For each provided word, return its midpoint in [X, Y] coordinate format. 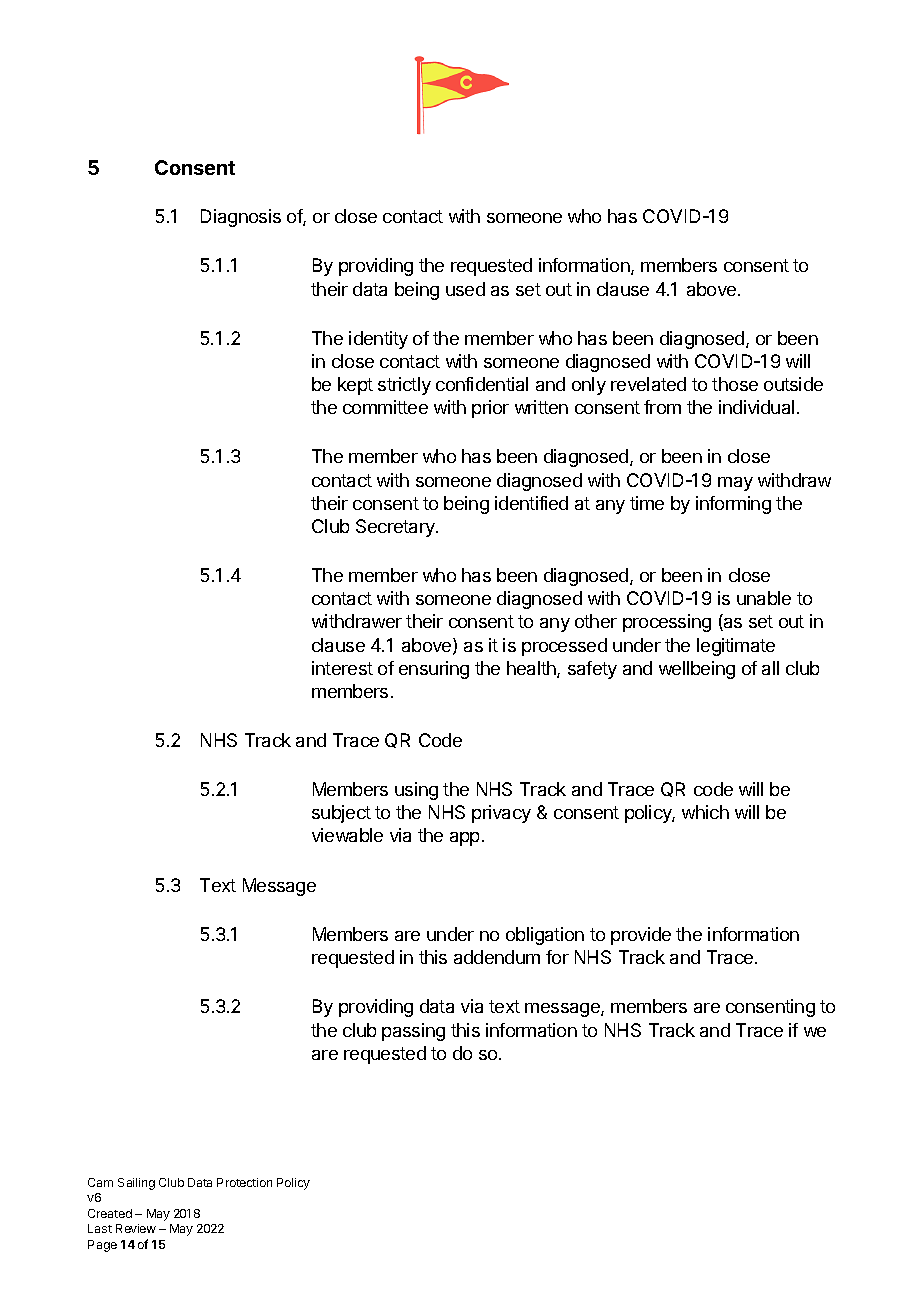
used [465, 289]
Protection [244, 1182]
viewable [347, 835]
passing [413, 1032]
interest [342, 668]
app [464, 839]
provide [641, 936]
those [735, 384]
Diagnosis [241, 218]
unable [764, 598]
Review [136, 1228]
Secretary [396, 528]
